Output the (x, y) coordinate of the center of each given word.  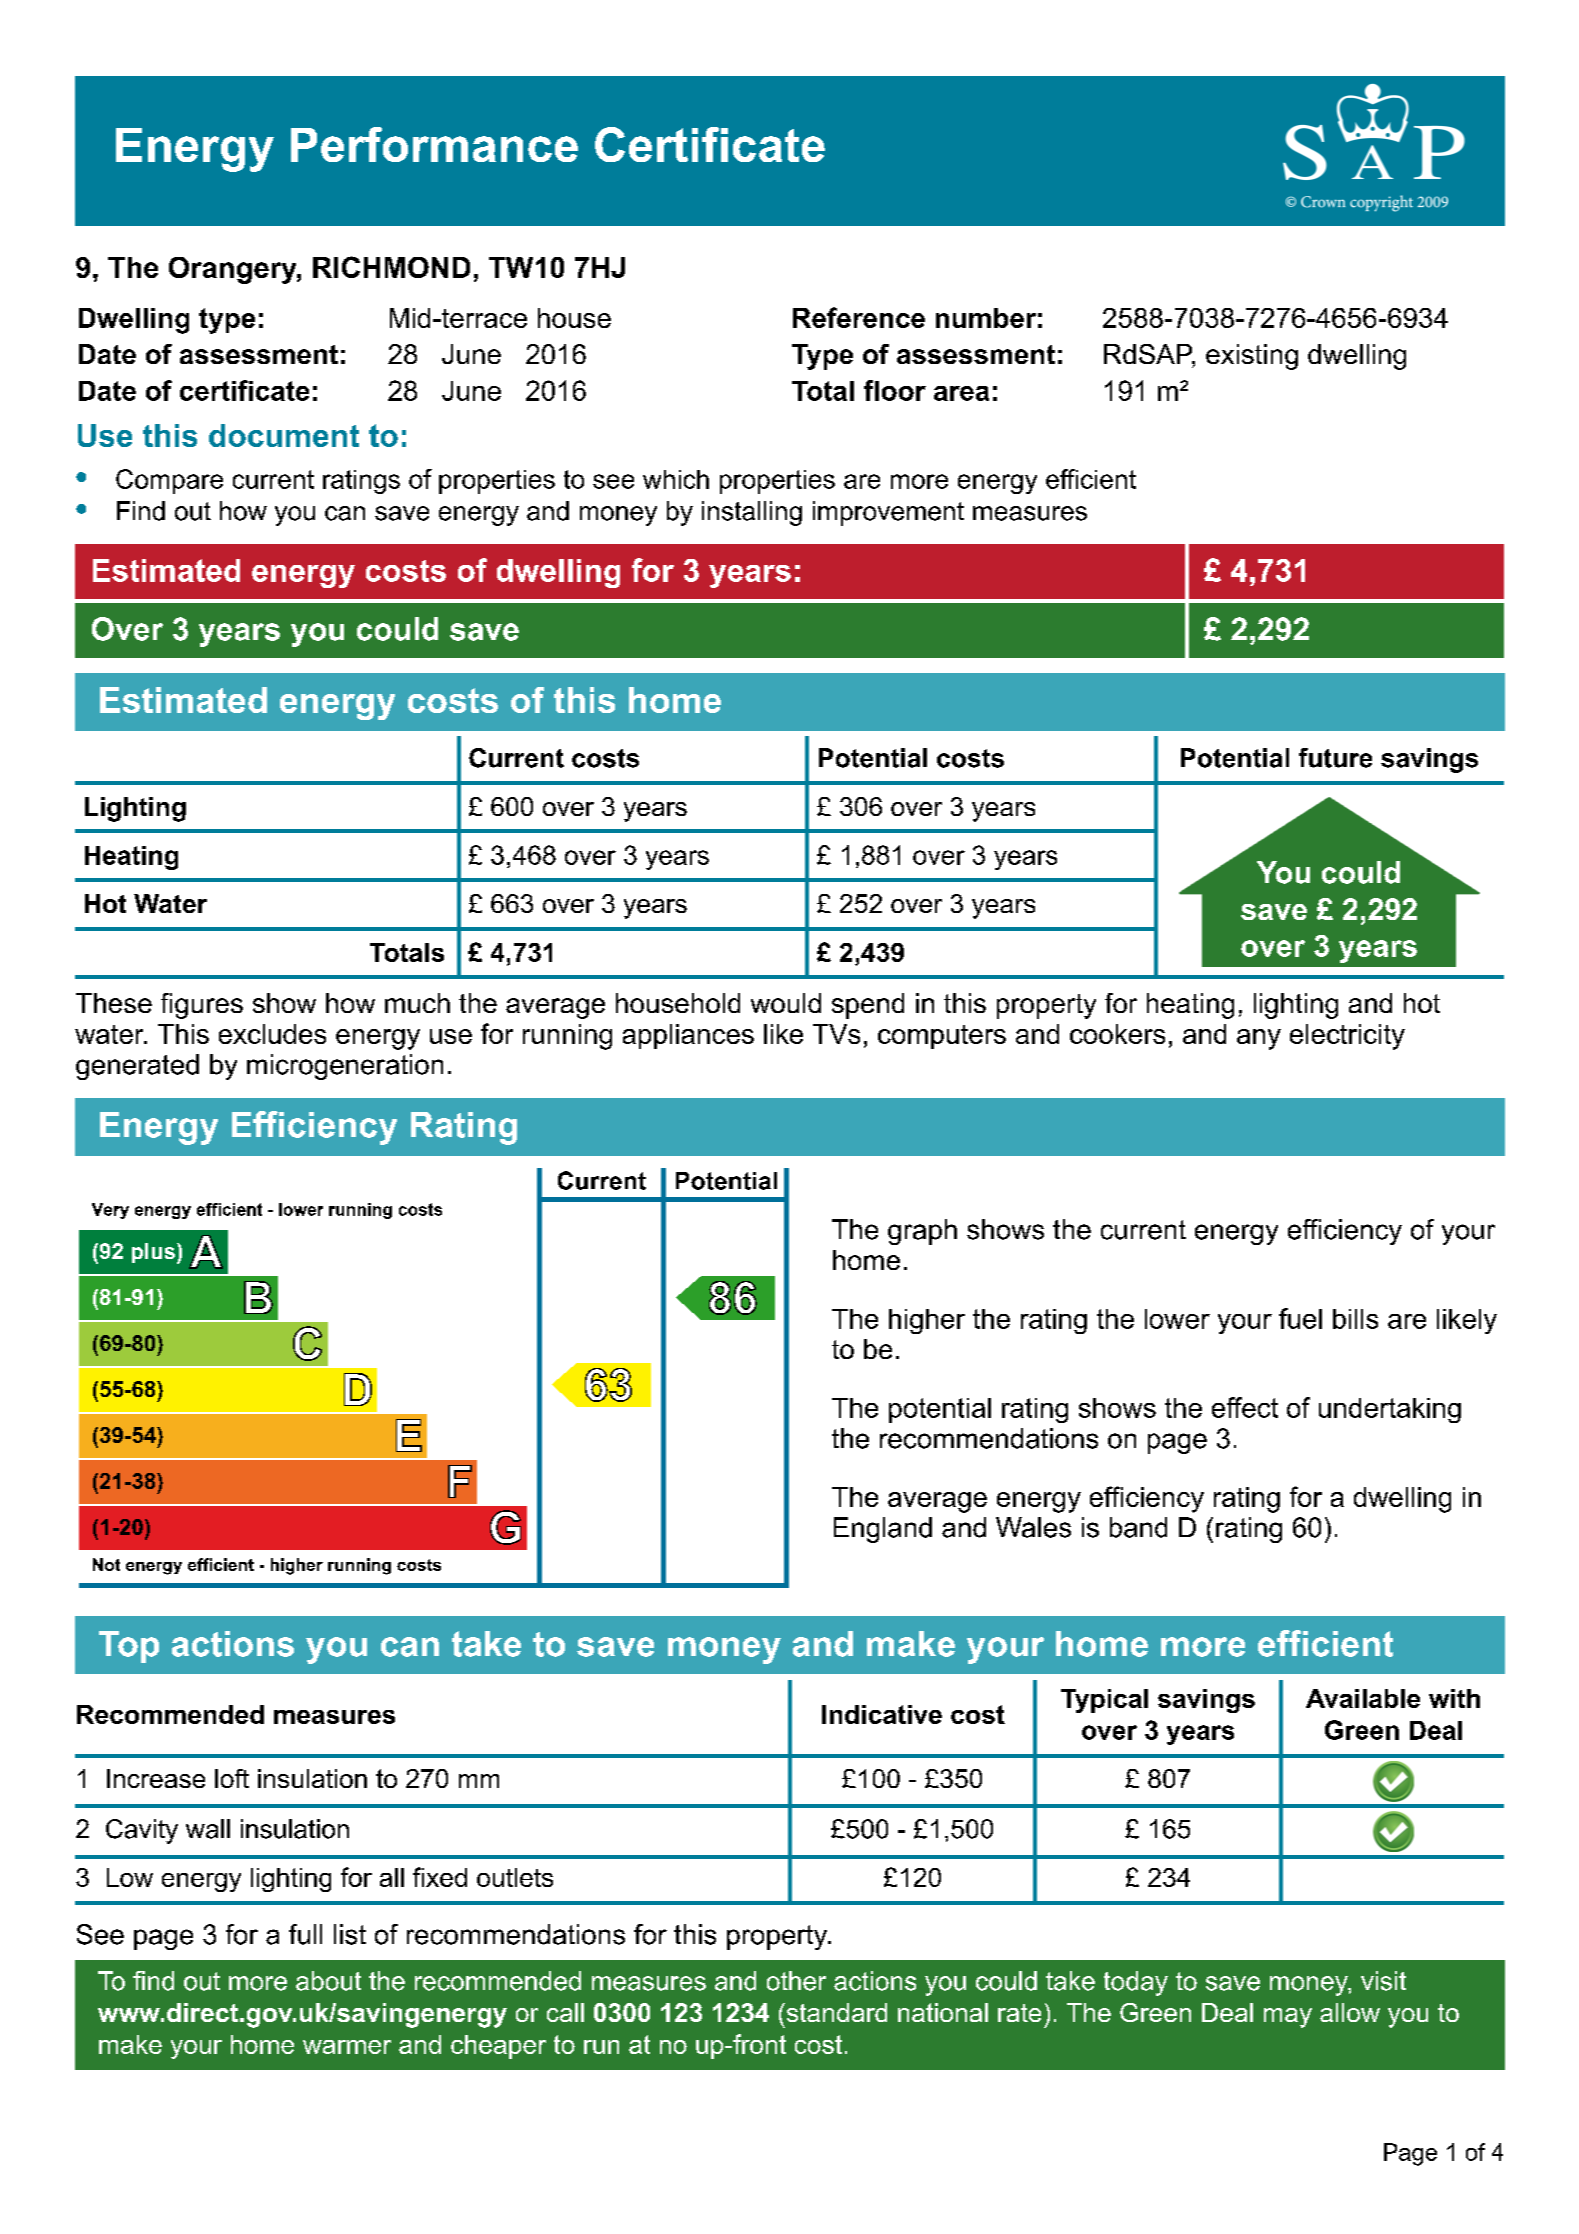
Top (129, 1647)
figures (202, 1006)
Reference (859, 317)
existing (1252, 357)
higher (927, 1321)
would (786, 1003)
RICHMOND (391, 267)
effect (1245, 1407)
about (328, 1981)
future (1335, 758)
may (1288, 2018)
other (796, 1981)
